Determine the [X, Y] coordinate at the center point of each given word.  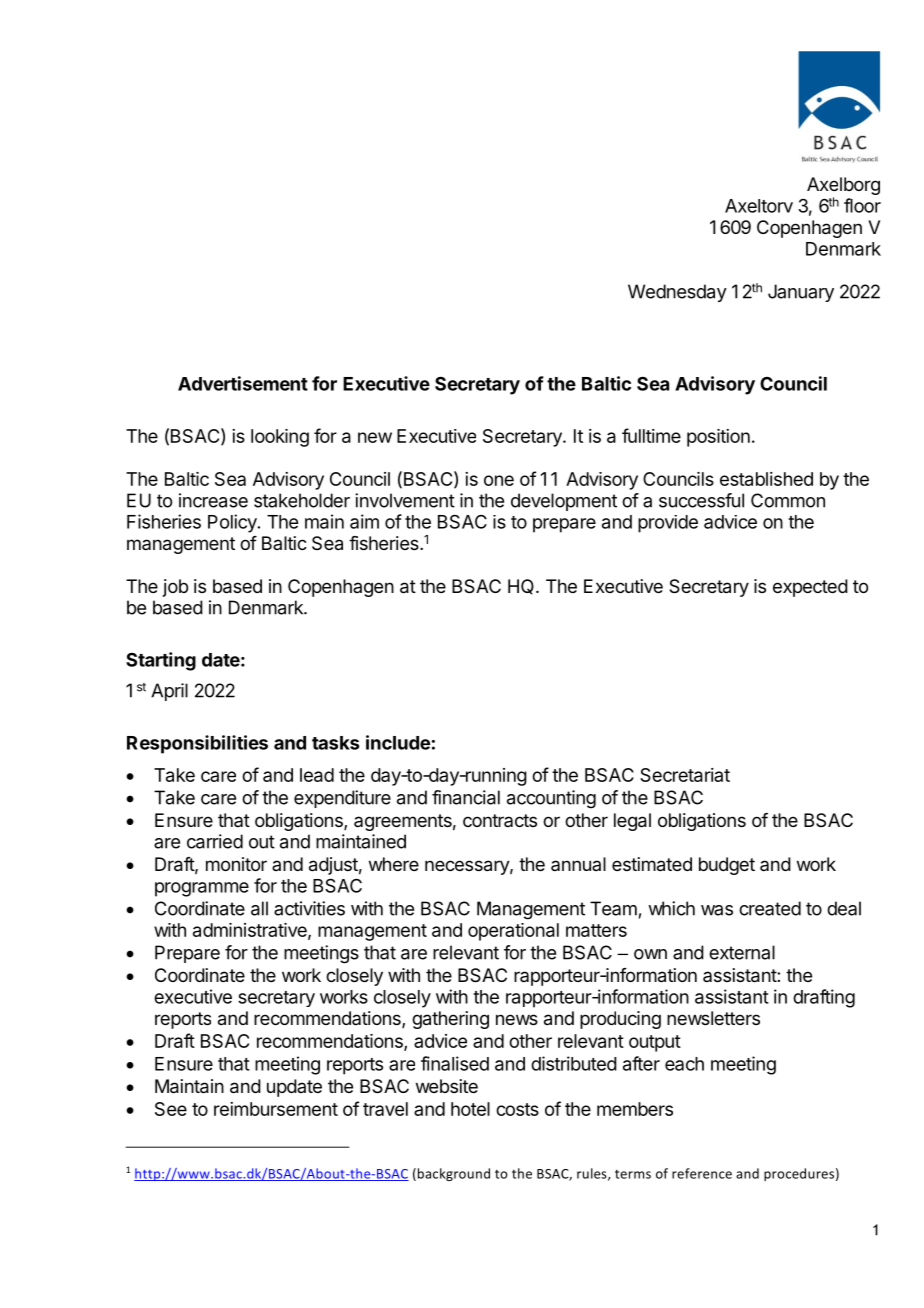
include [398, 742]
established [766, 479]
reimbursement [276, 1109]
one [499, 480]
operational [513, 932]
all [259, 908]
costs [517, 1109]
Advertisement [243, 383]
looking [280, 438]
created [770, 908]
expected [810, 588]
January [801, 293]
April [169, 692]
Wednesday [677, 293]
